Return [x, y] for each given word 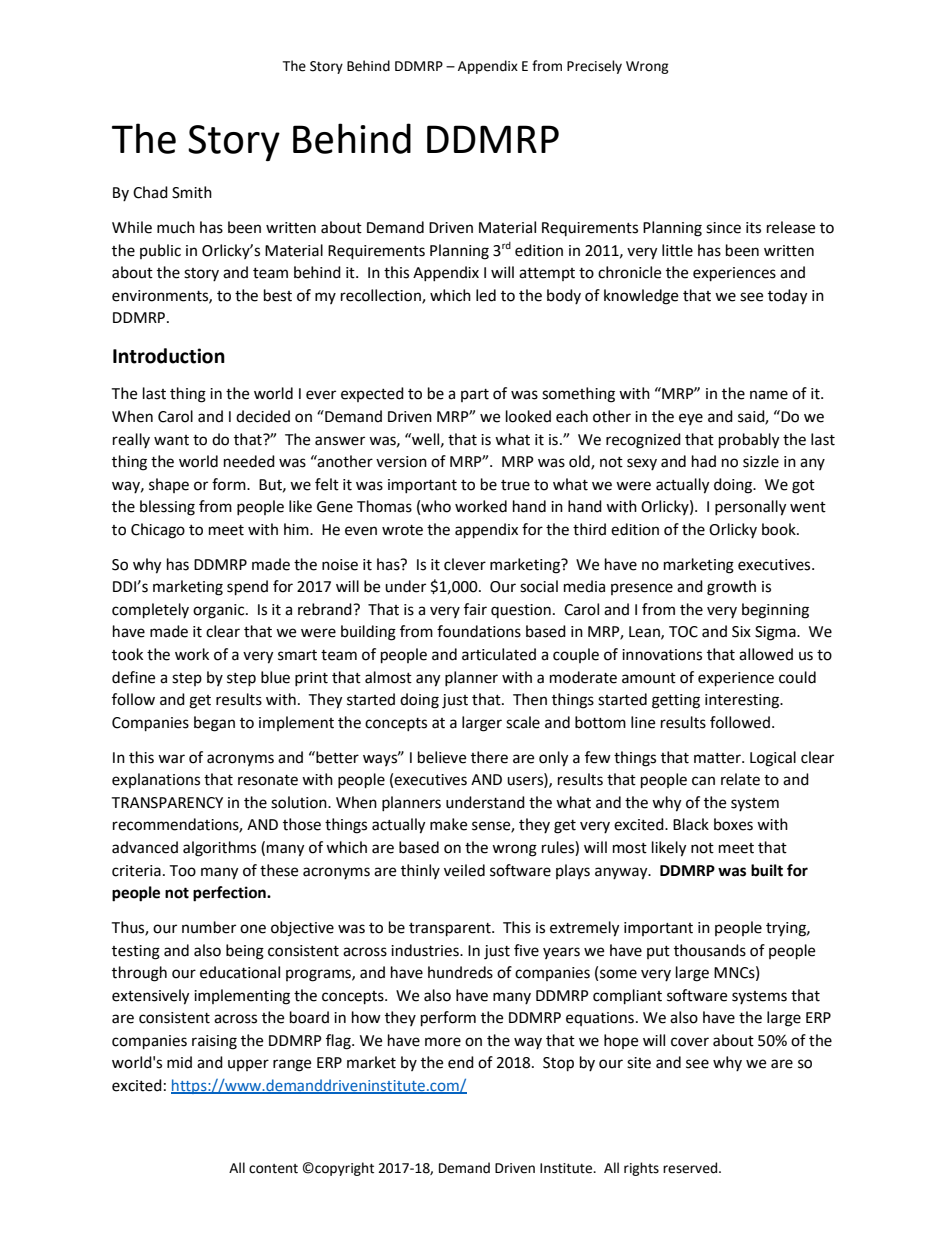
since [723, 228]
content [273, 1169]
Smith [192, 192]
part [475, 395]
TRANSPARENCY [167, 803]
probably [749, 441]
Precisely [594, 67]
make [448, 824]
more [443, 1042]
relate [740, 779]
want [171, 440]
